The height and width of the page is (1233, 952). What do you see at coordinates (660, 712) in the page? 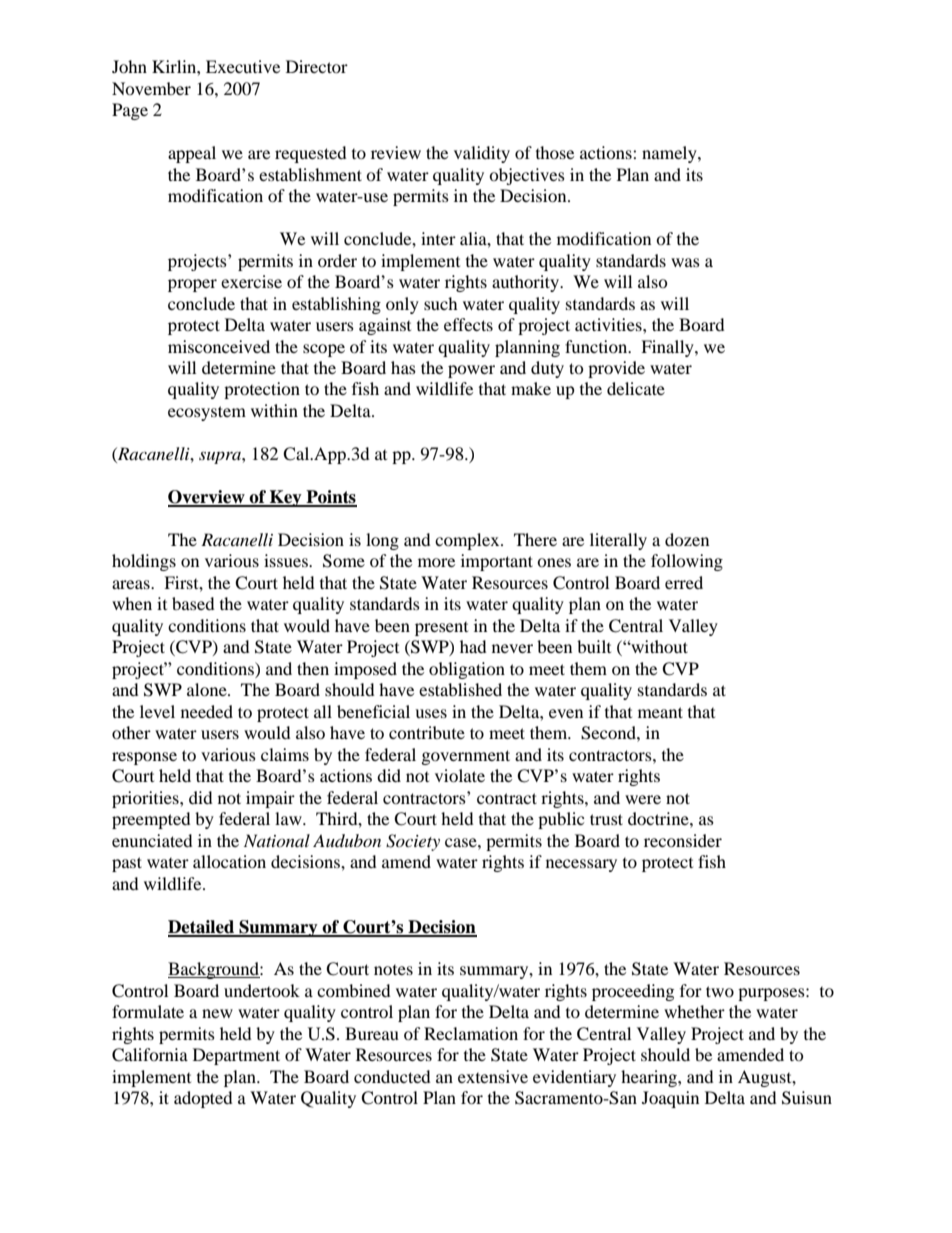
I see `meant` at bounding box center [660, 712].
